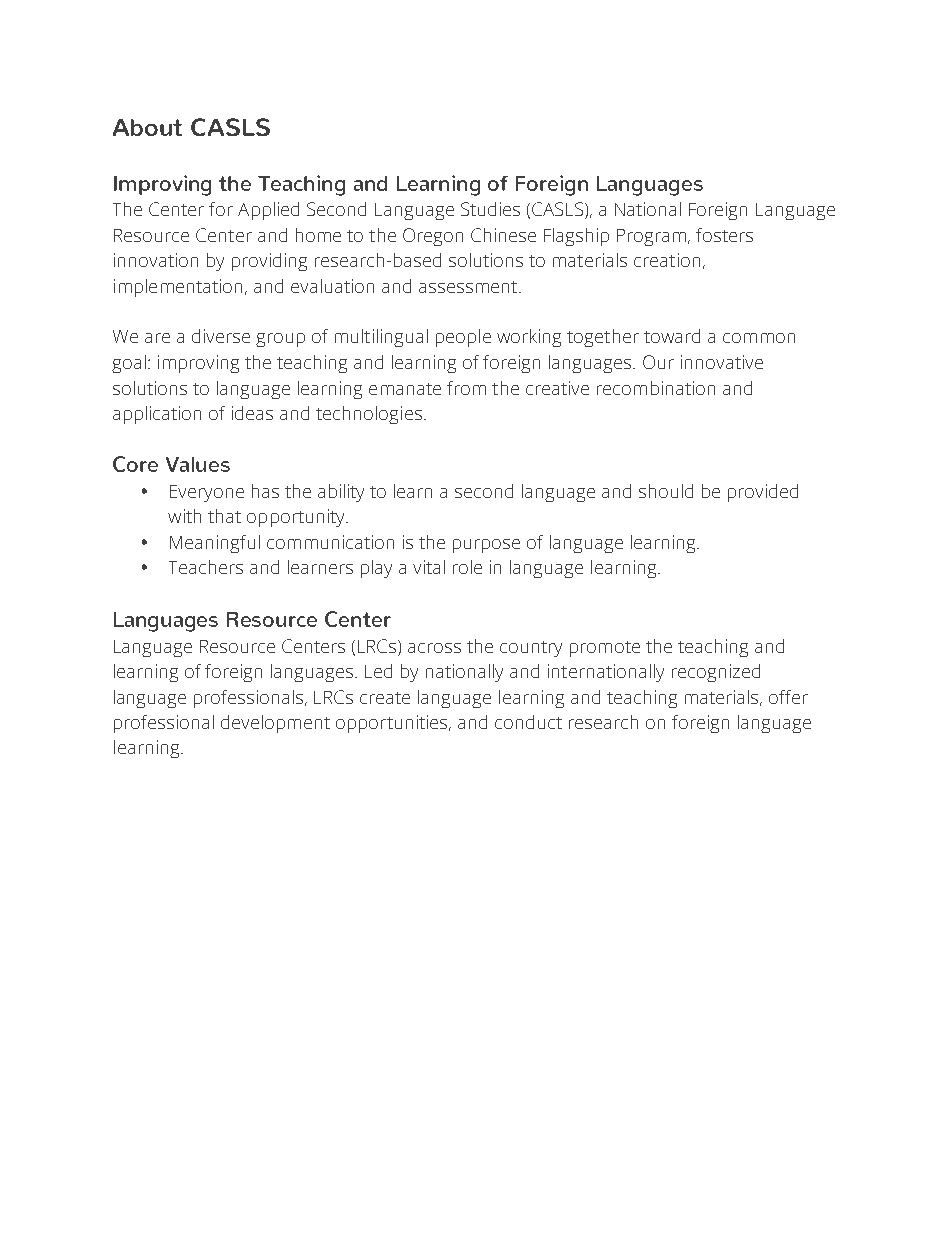  Describe the element at coordinates (490, 209) in the image. I see `Studies` at that location.
